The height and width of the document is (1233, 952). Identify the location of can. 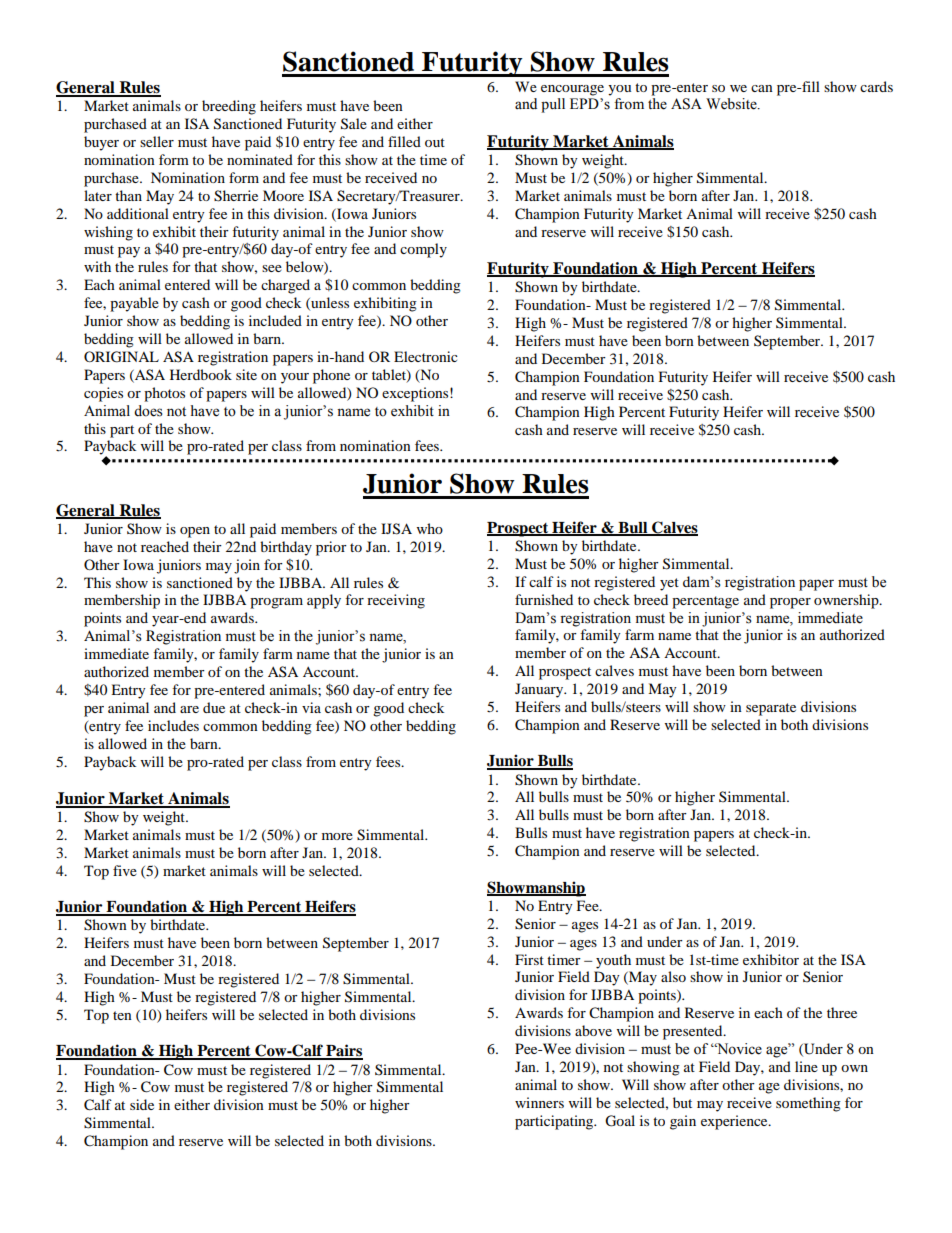
(762, 88).
